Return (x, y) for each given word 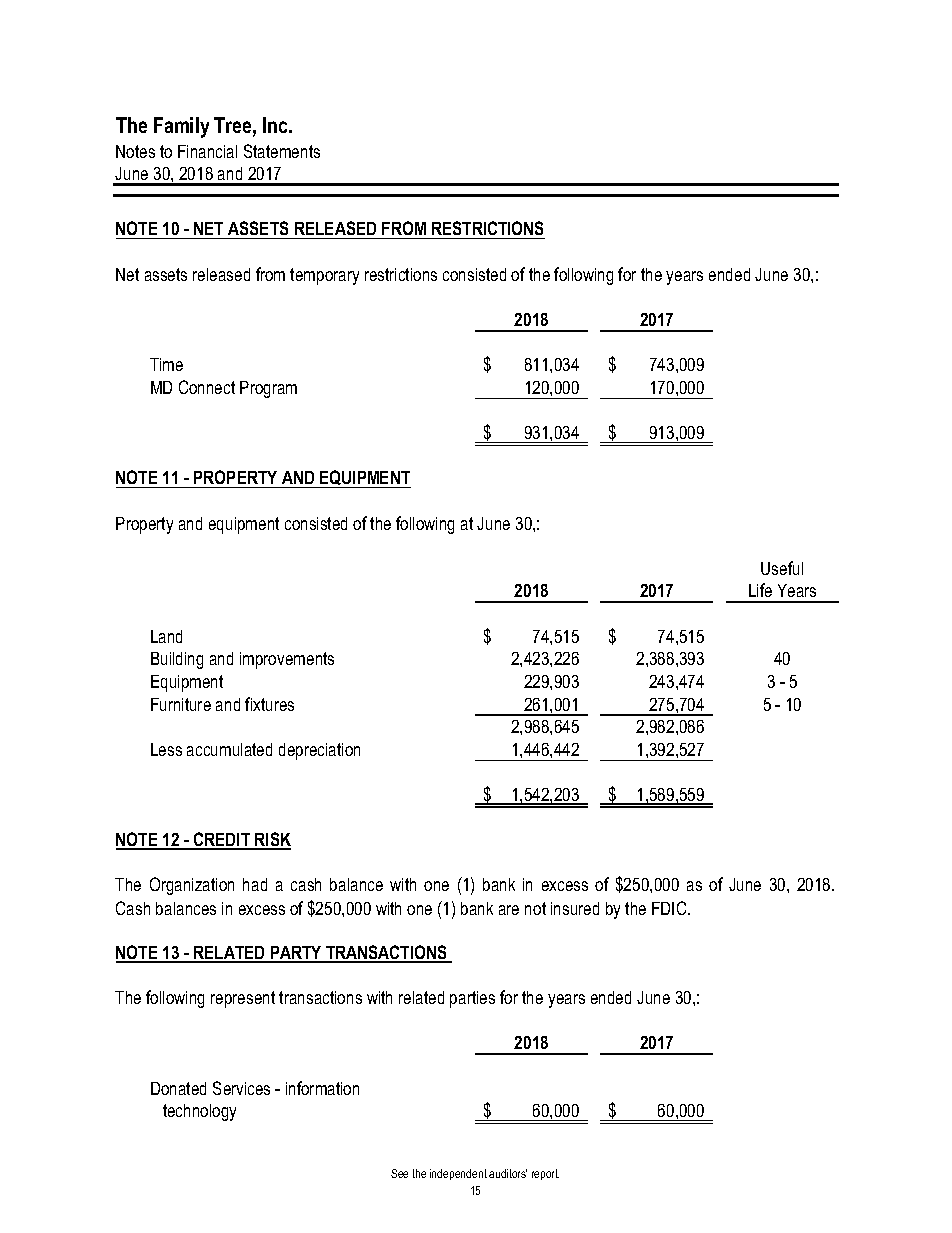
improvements (287, 660)
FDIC (670, 908)
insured (575, 908)
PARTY (296, 954)
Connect (207, 387)
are (509, 910)
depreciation (319, 751)
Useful (782, 568)
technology (199, 1112)
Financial (207, 151)
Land (166, 636)
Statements (282, 151)
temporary (324, 276)
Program (268, 389)
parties (472, 999)
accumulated (229, 749)
